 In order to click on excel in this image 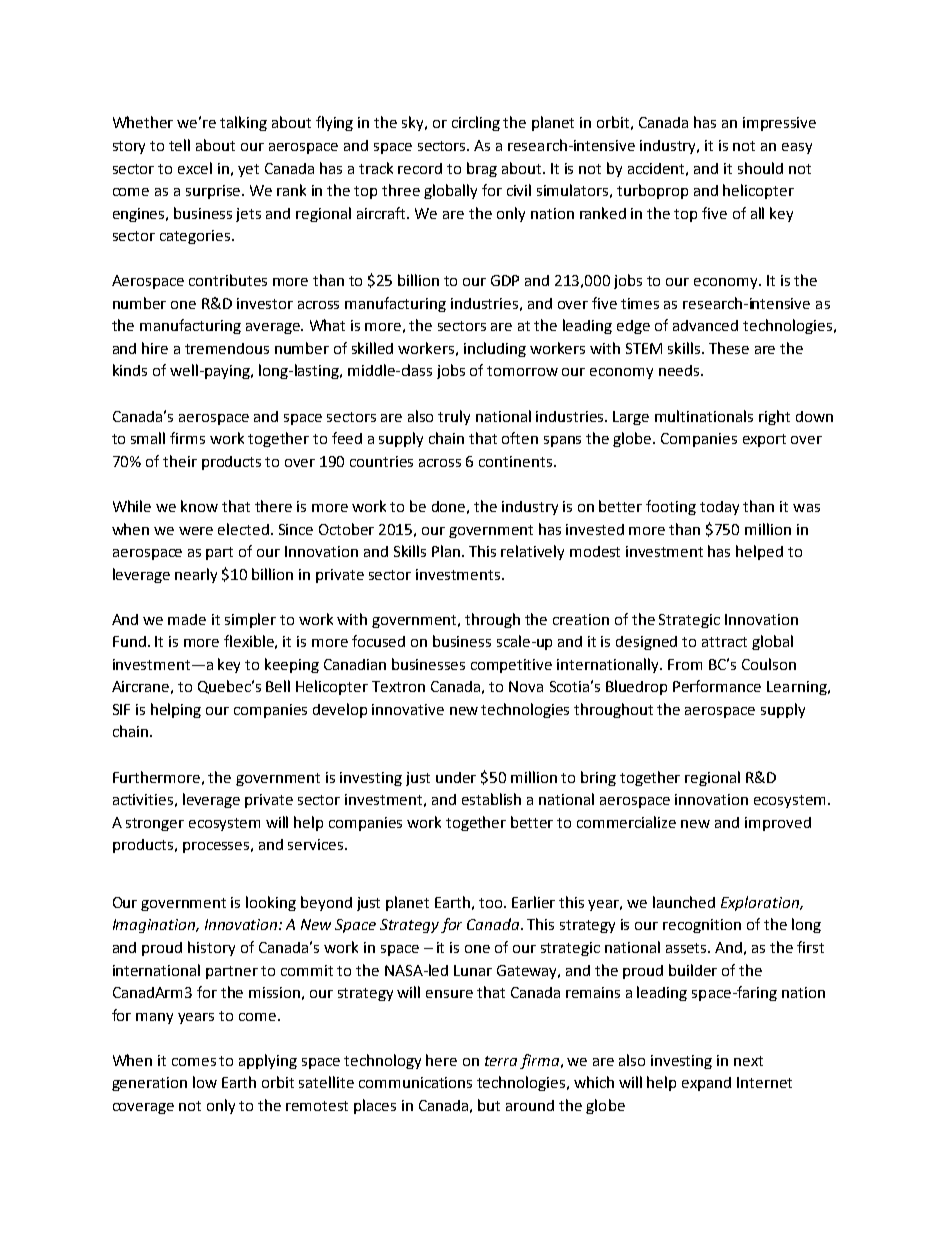, I will do `click(195, 168)`.
